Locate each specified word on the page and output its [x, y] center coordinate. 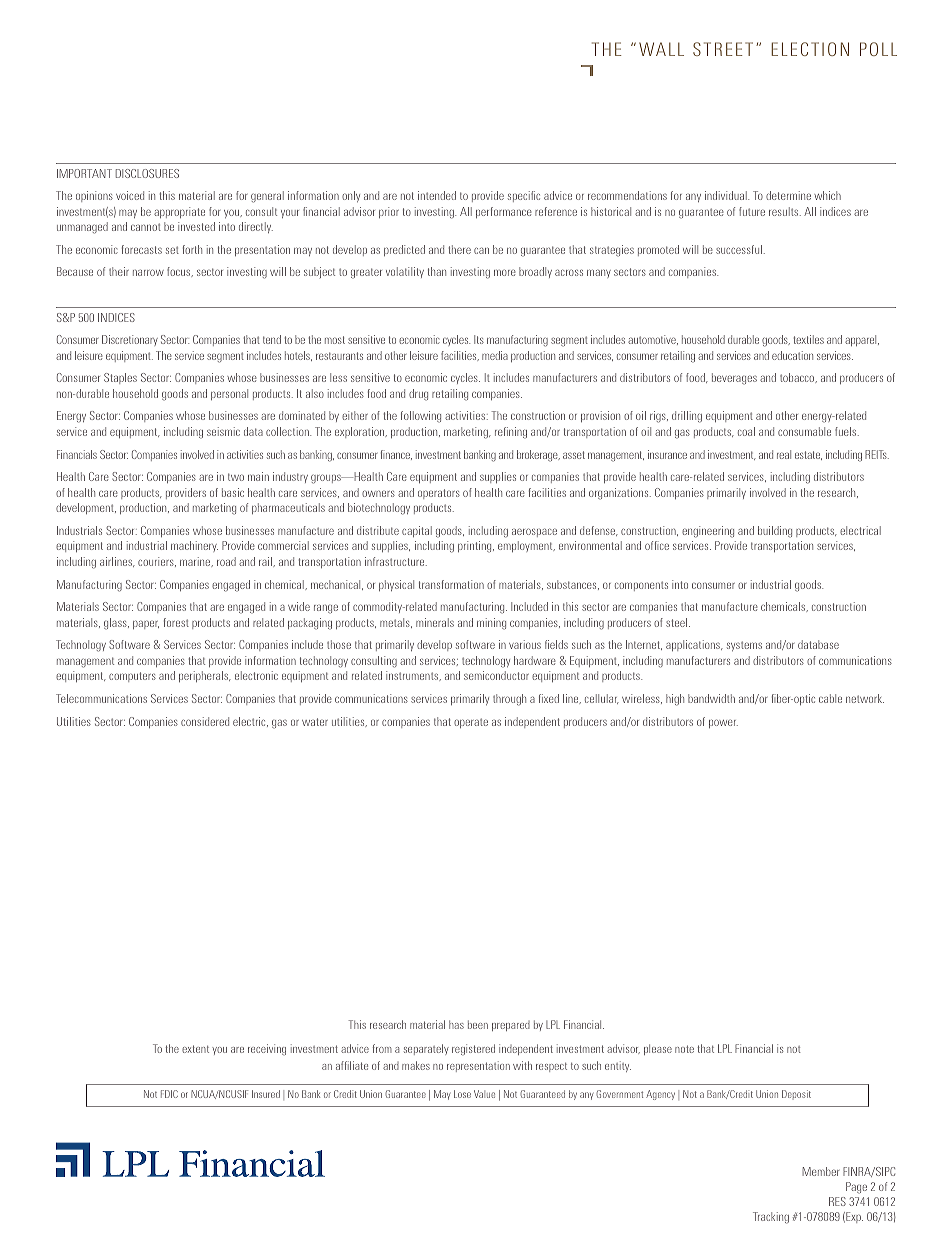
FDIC [169, 1094]
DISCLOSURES [147, 173]
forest [176, 622]
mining [491, 624]
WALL [661, 49]
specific [524, 196]
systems [744, 646]
